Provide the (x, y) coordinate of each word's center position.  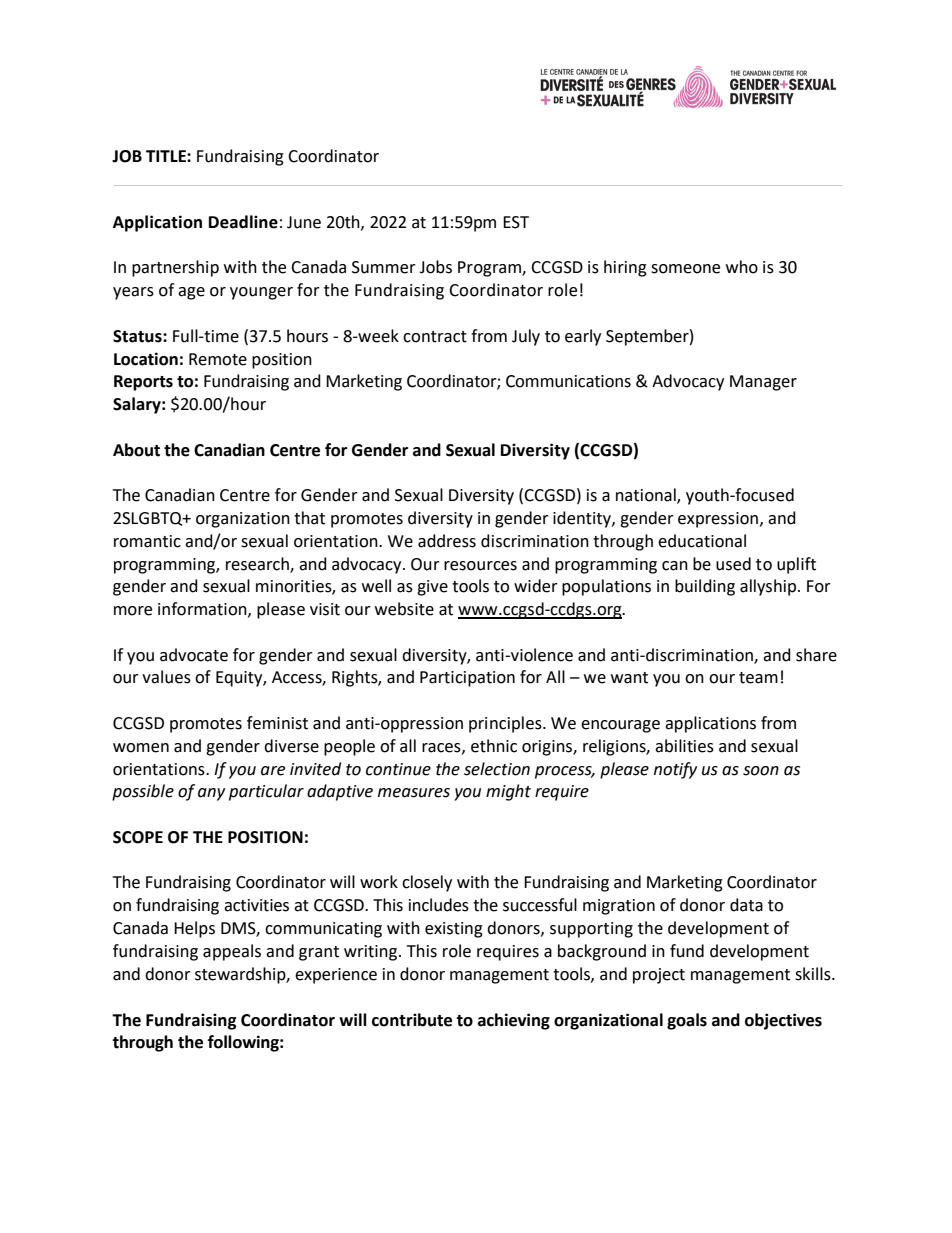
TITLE (167, 156)
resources (480, 566)
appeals (232, 952)
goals (687, 1021)
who (742, 267)
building (705, 587)
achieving (514, 1021)
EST (516, 222)
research (258, 564)
